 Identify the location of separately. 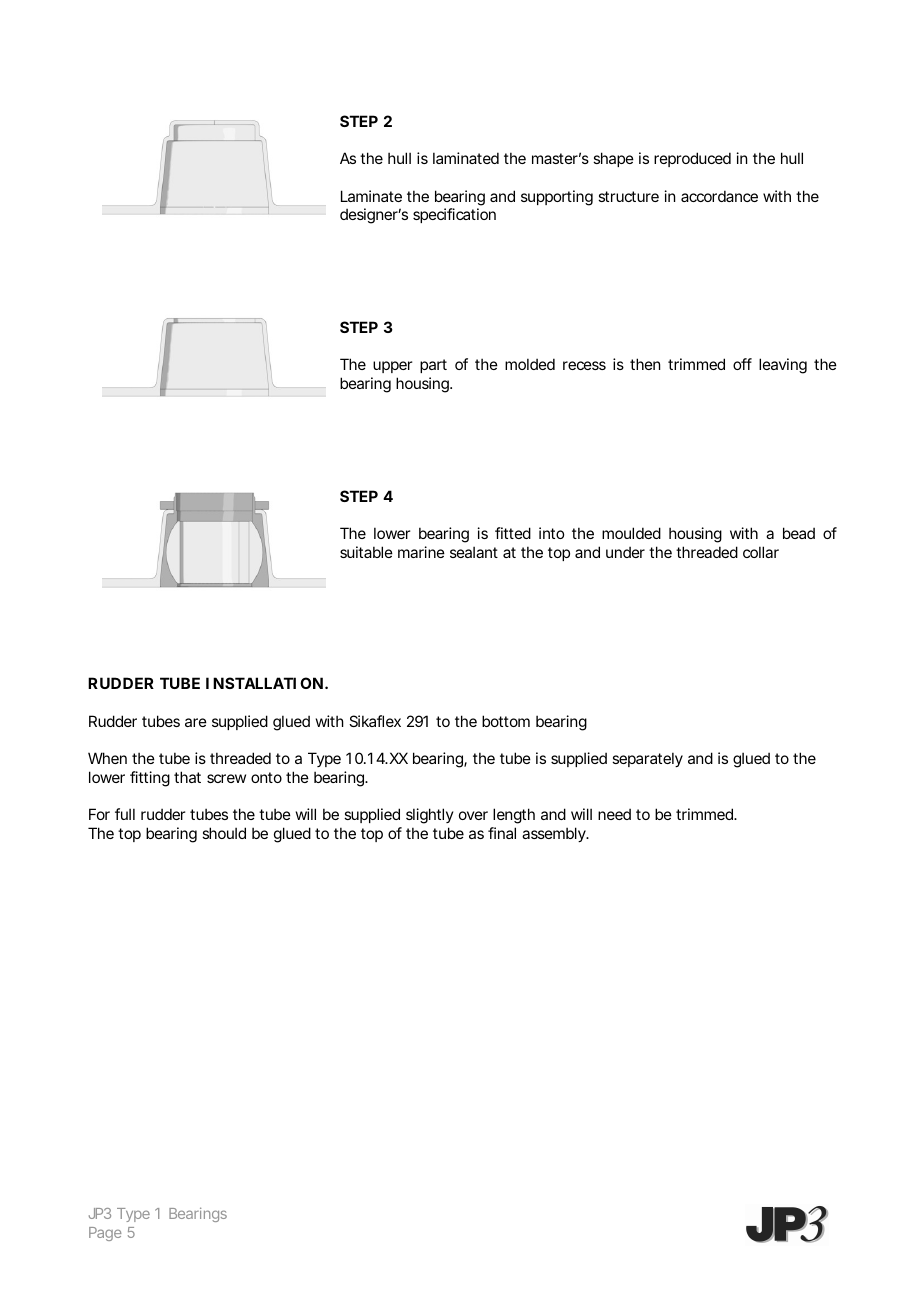
(647, 759).
